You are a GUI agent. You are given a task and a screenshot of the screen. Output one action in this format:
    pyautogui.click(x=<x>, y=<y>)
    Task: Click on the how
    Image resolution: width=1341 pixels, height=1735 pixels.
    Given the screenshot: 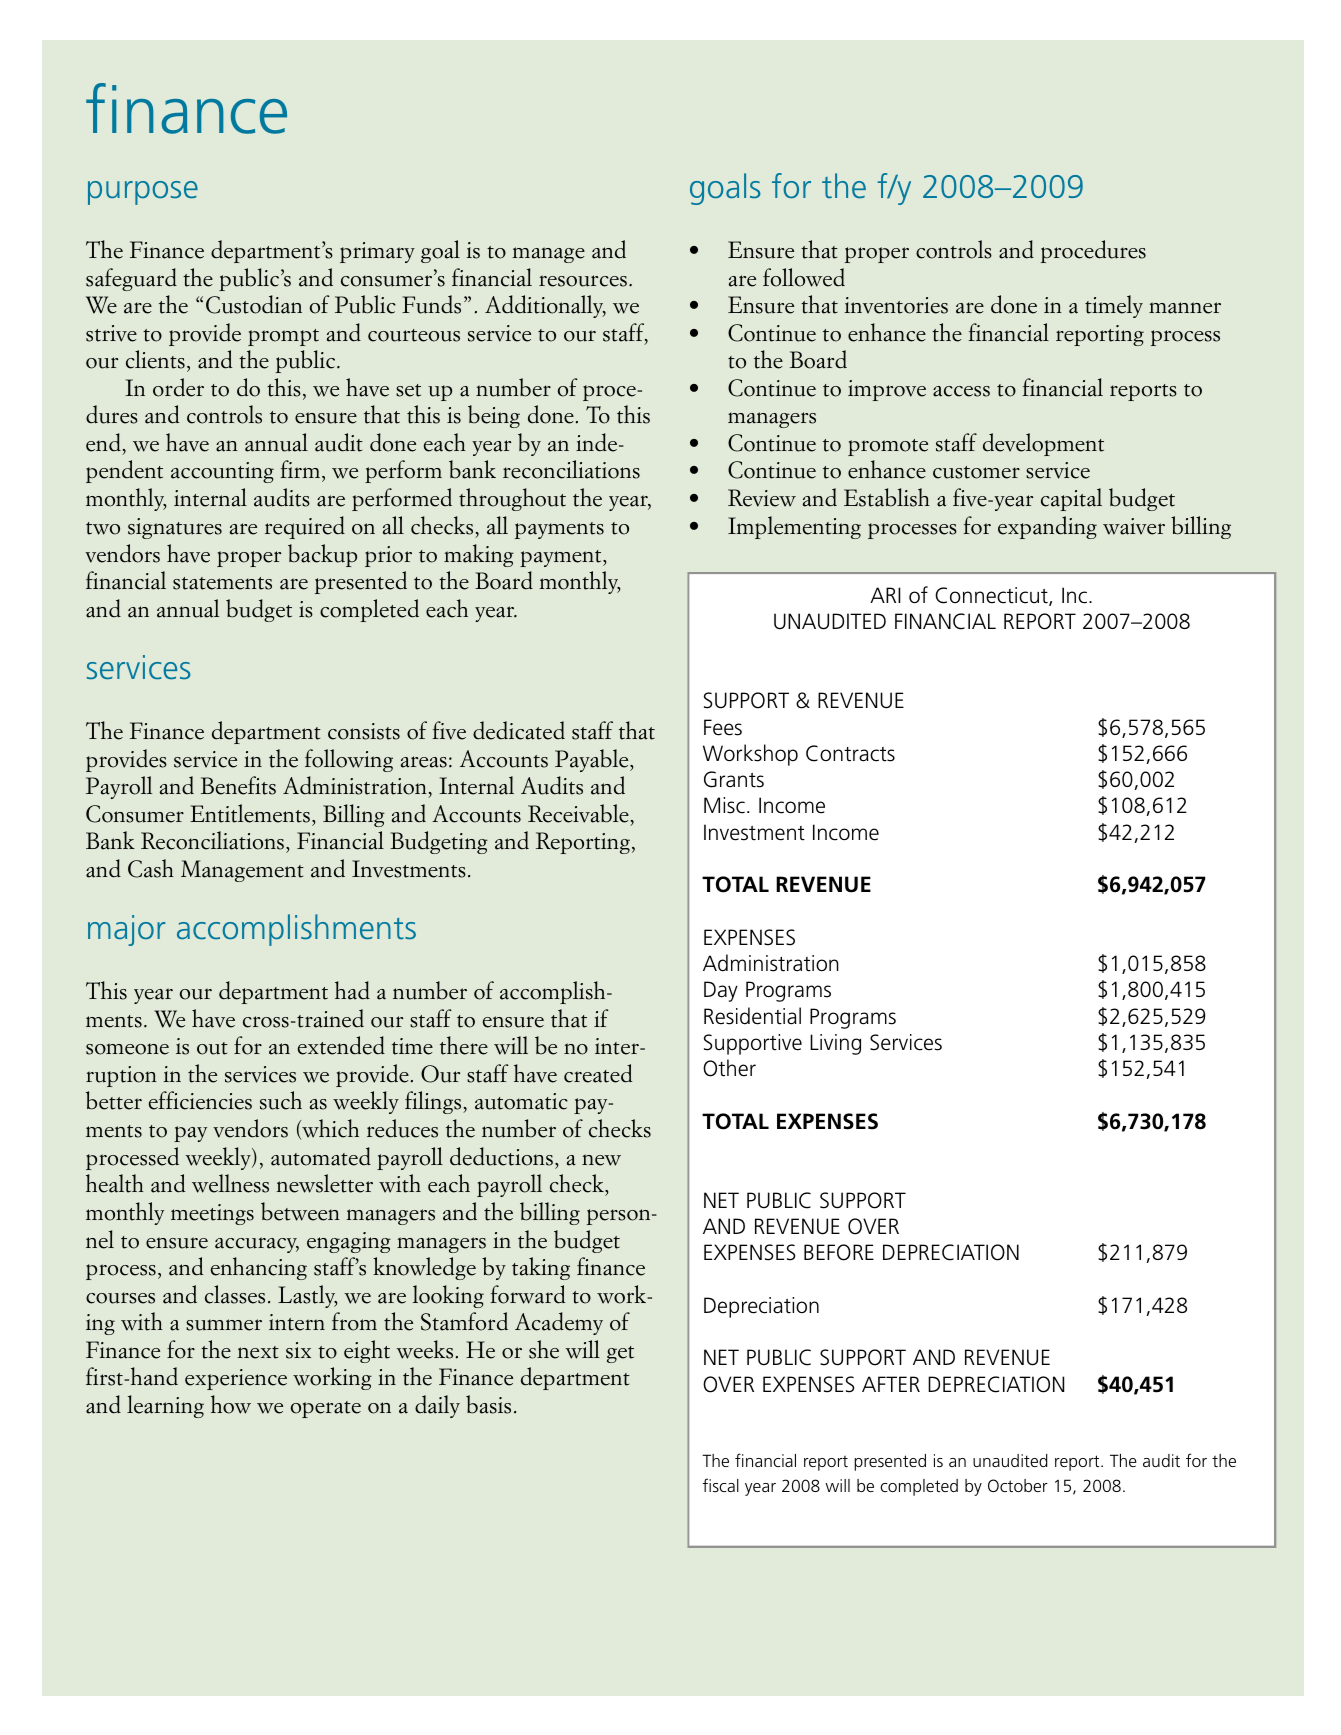 What is the action you would take?
    pyautogui.click(x=231, y=1404)
